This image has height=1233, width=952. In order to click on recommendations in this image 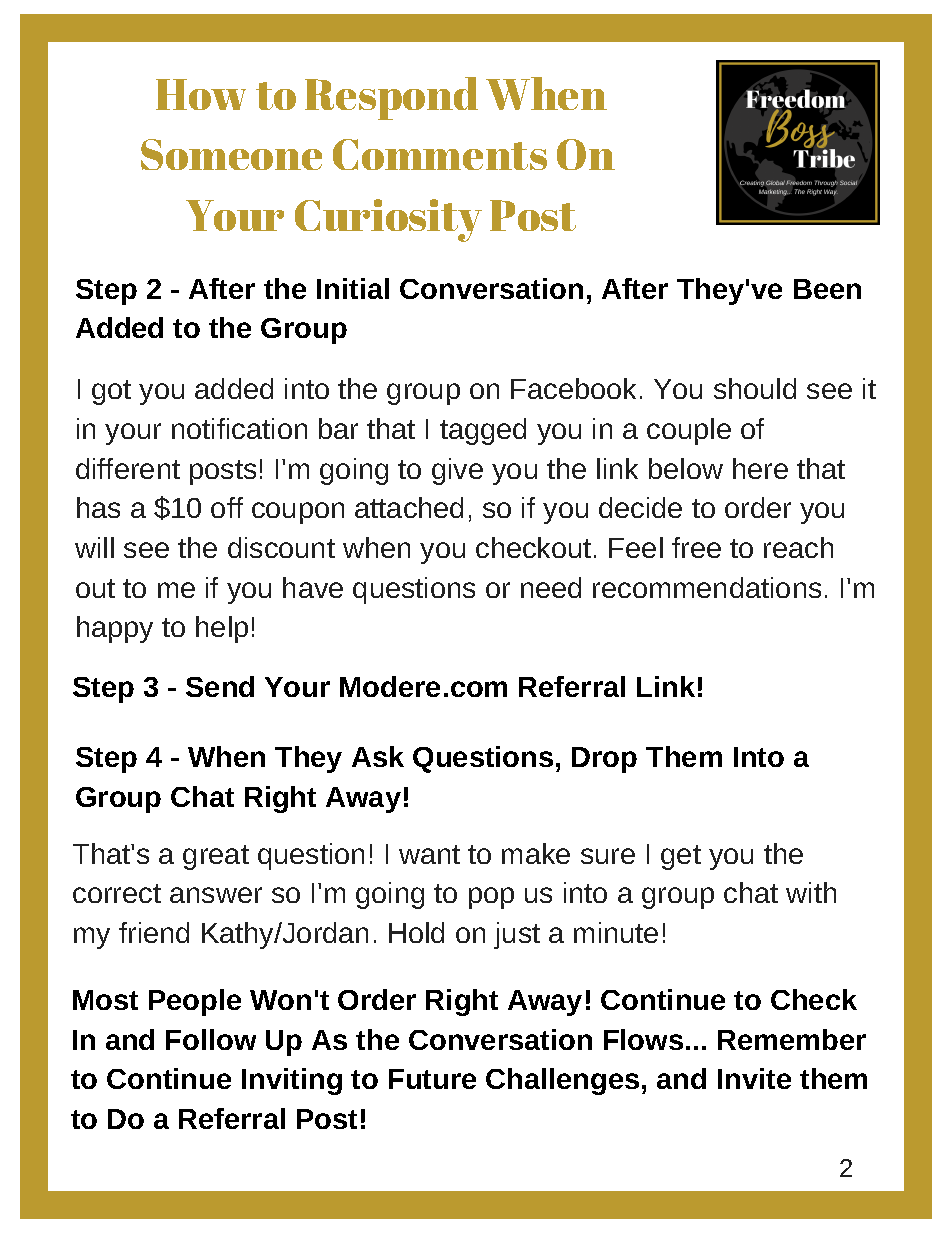, I will do `click(707, 587)`.
